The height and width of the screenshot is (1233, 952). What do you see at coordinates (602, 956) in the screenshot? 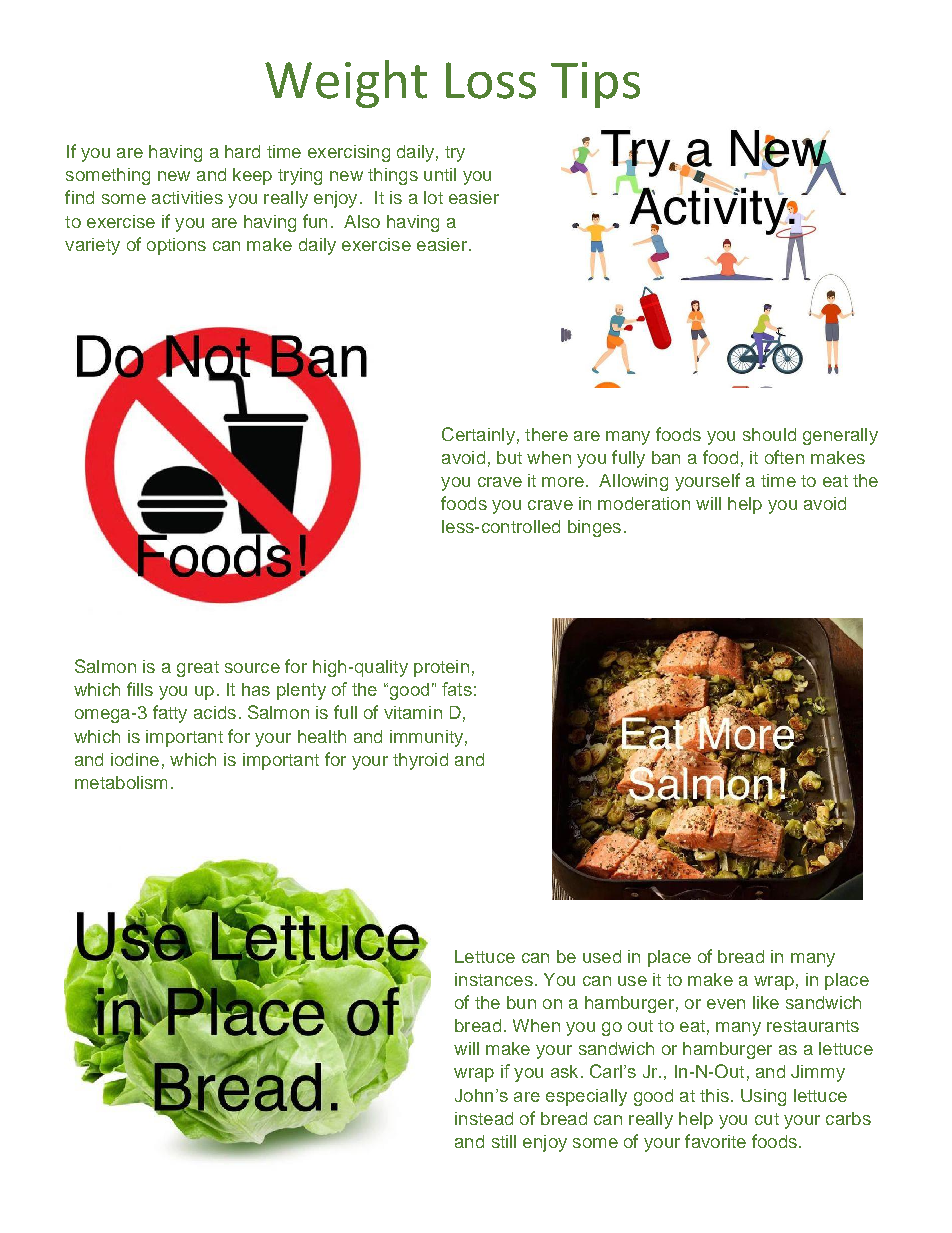
I see `used` at bounding box center [602, 956].
